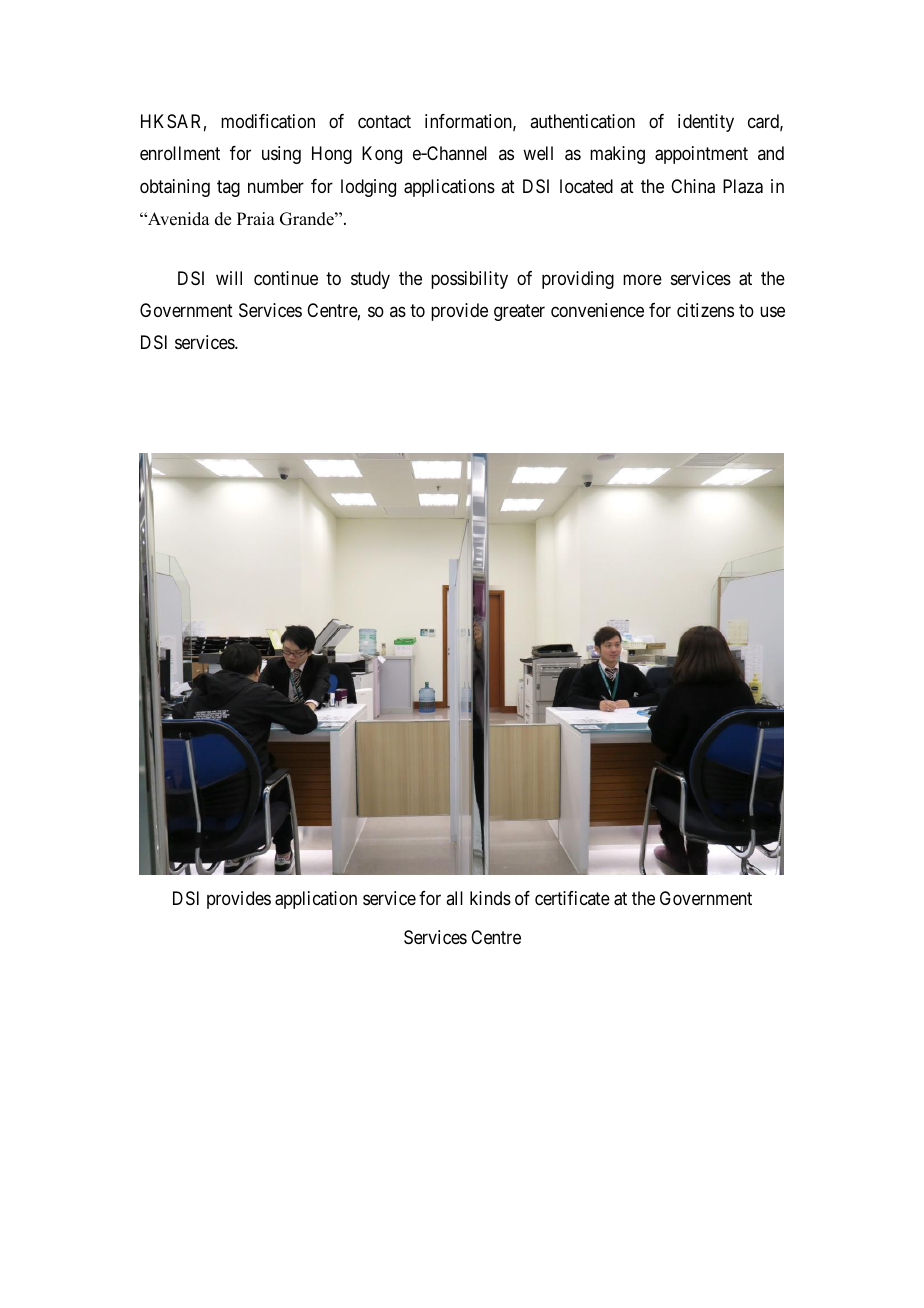 This document has height=1308, width=924. I want to click on all, so click(454, 898).
